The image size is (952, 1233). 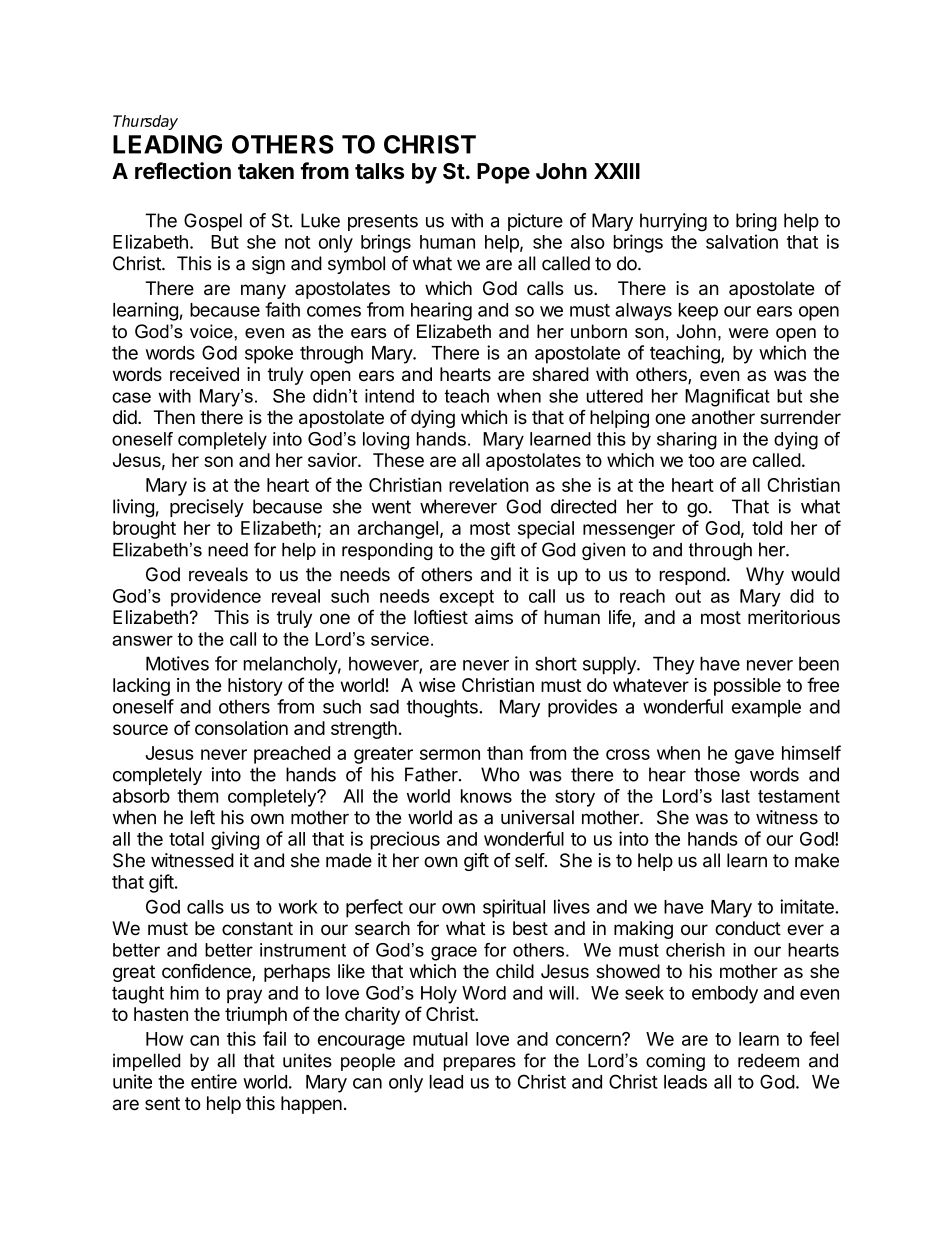 I want to click on entire, so click(x=214, y=1081).
